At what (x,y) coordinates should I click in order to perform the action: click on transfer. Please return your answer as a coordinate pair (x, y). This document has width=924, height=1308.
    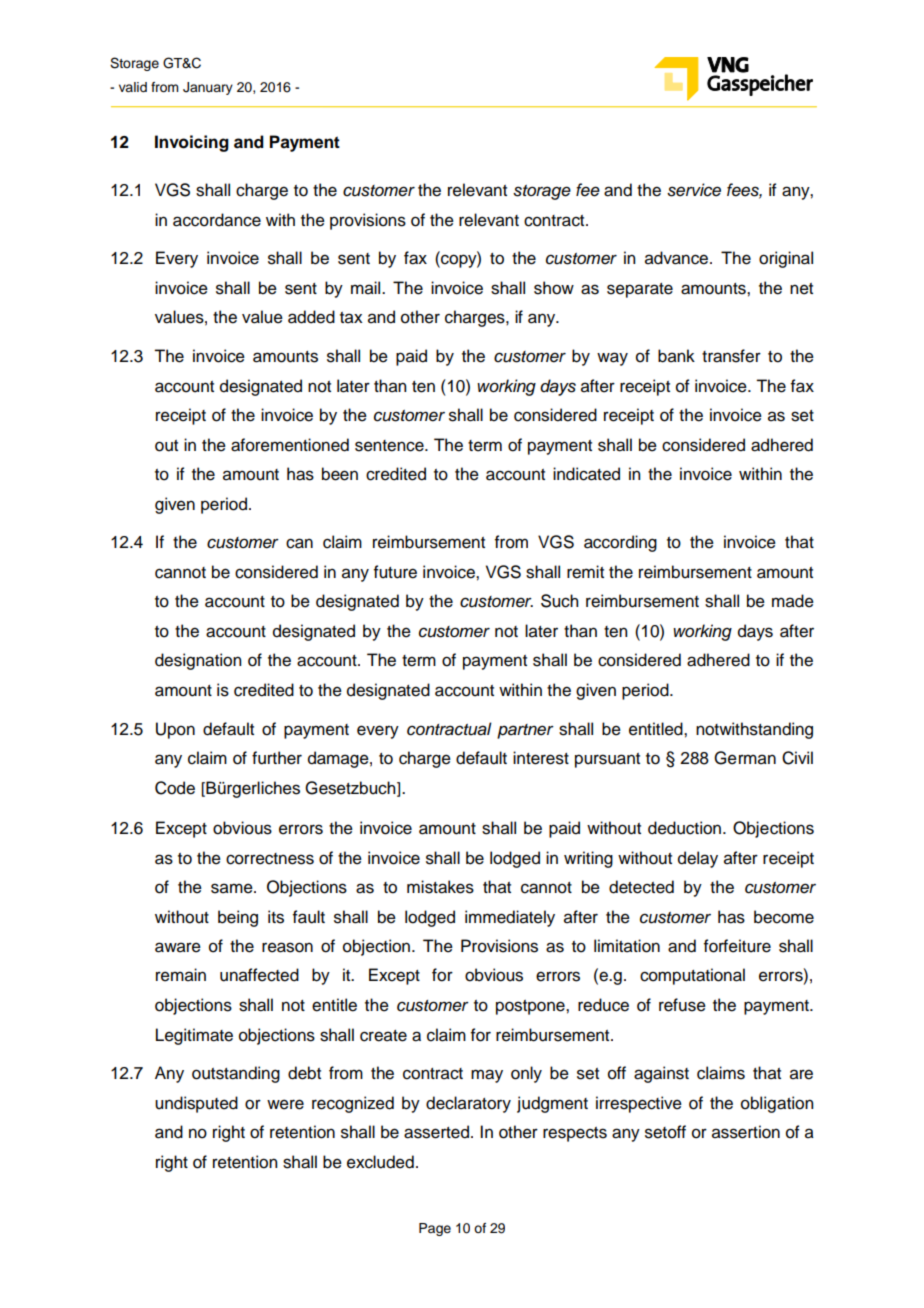
    Looking at the image, I should click on (731, 356).
